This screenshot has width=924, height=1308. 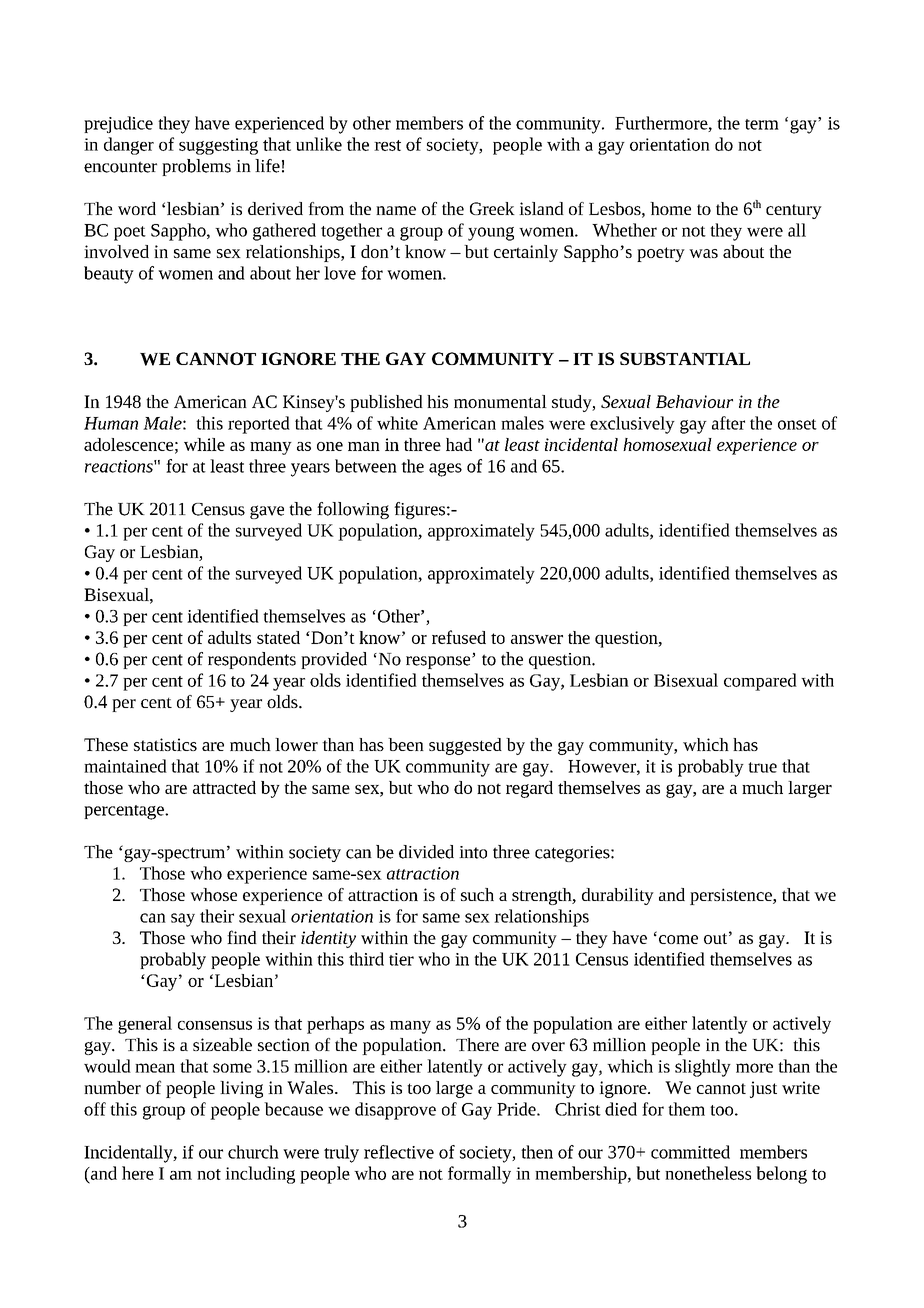 What do you see at coordinates (732, 896) in the screenshot?
I see `persistence` at bounding box center [732, 896].
